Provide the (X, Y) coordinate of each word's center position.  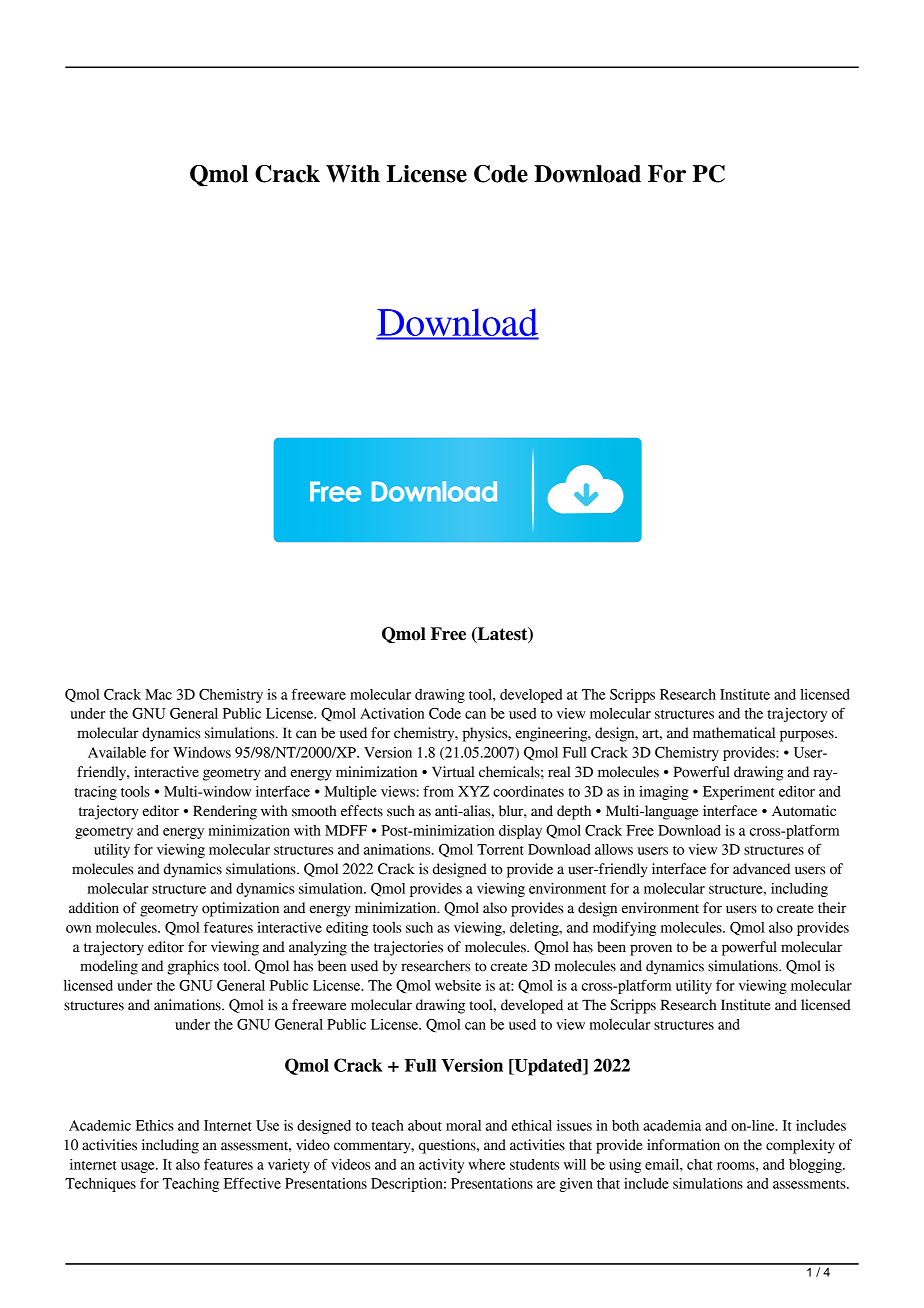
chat (700, 1164)
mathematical (734, 733)
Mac (158, 694)
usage (139, 1167)
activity (441, 1166)
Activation (392, 713)
